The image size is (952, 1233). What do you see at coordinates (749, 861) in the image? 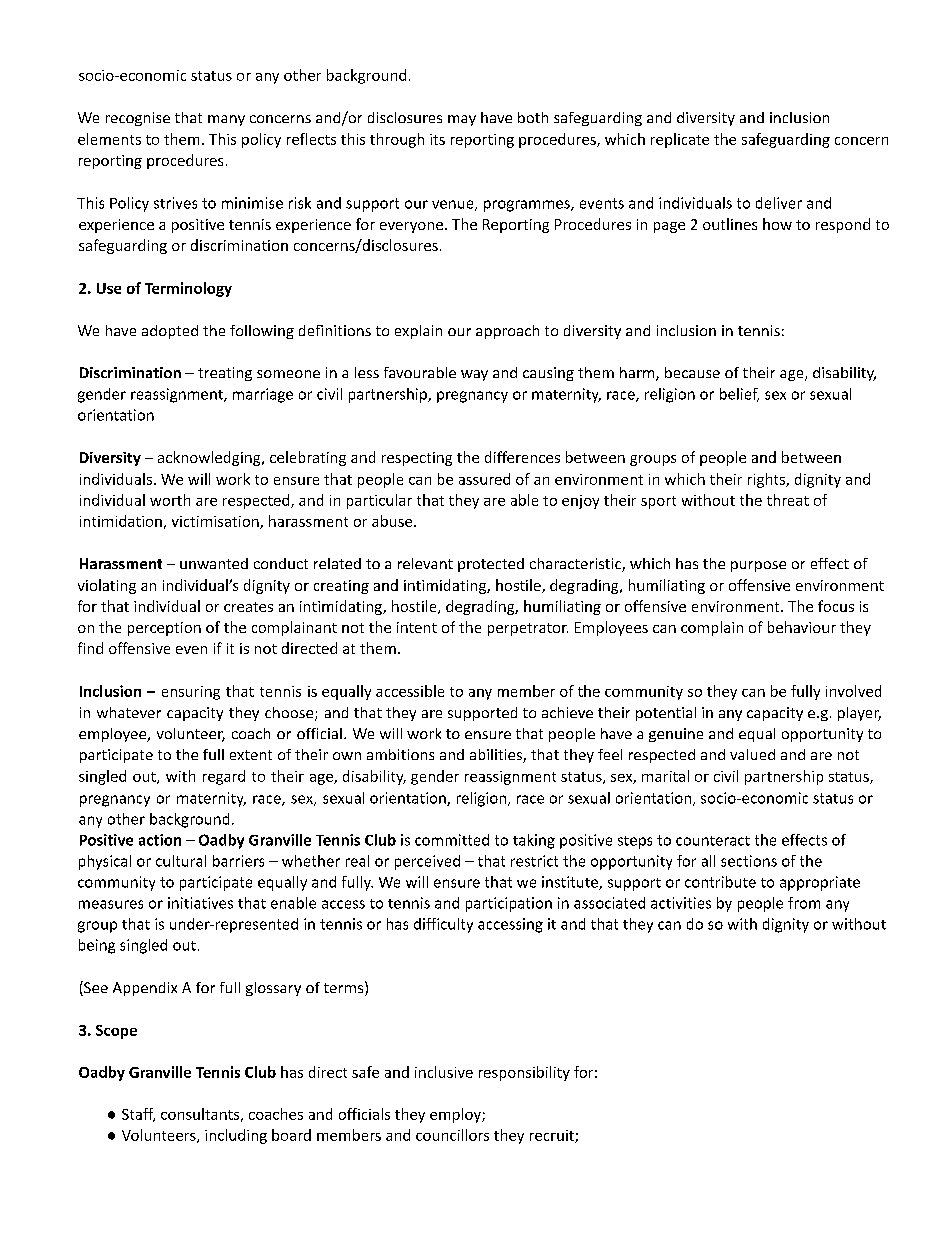
I see `sections` at bounding box center [749, 861].
